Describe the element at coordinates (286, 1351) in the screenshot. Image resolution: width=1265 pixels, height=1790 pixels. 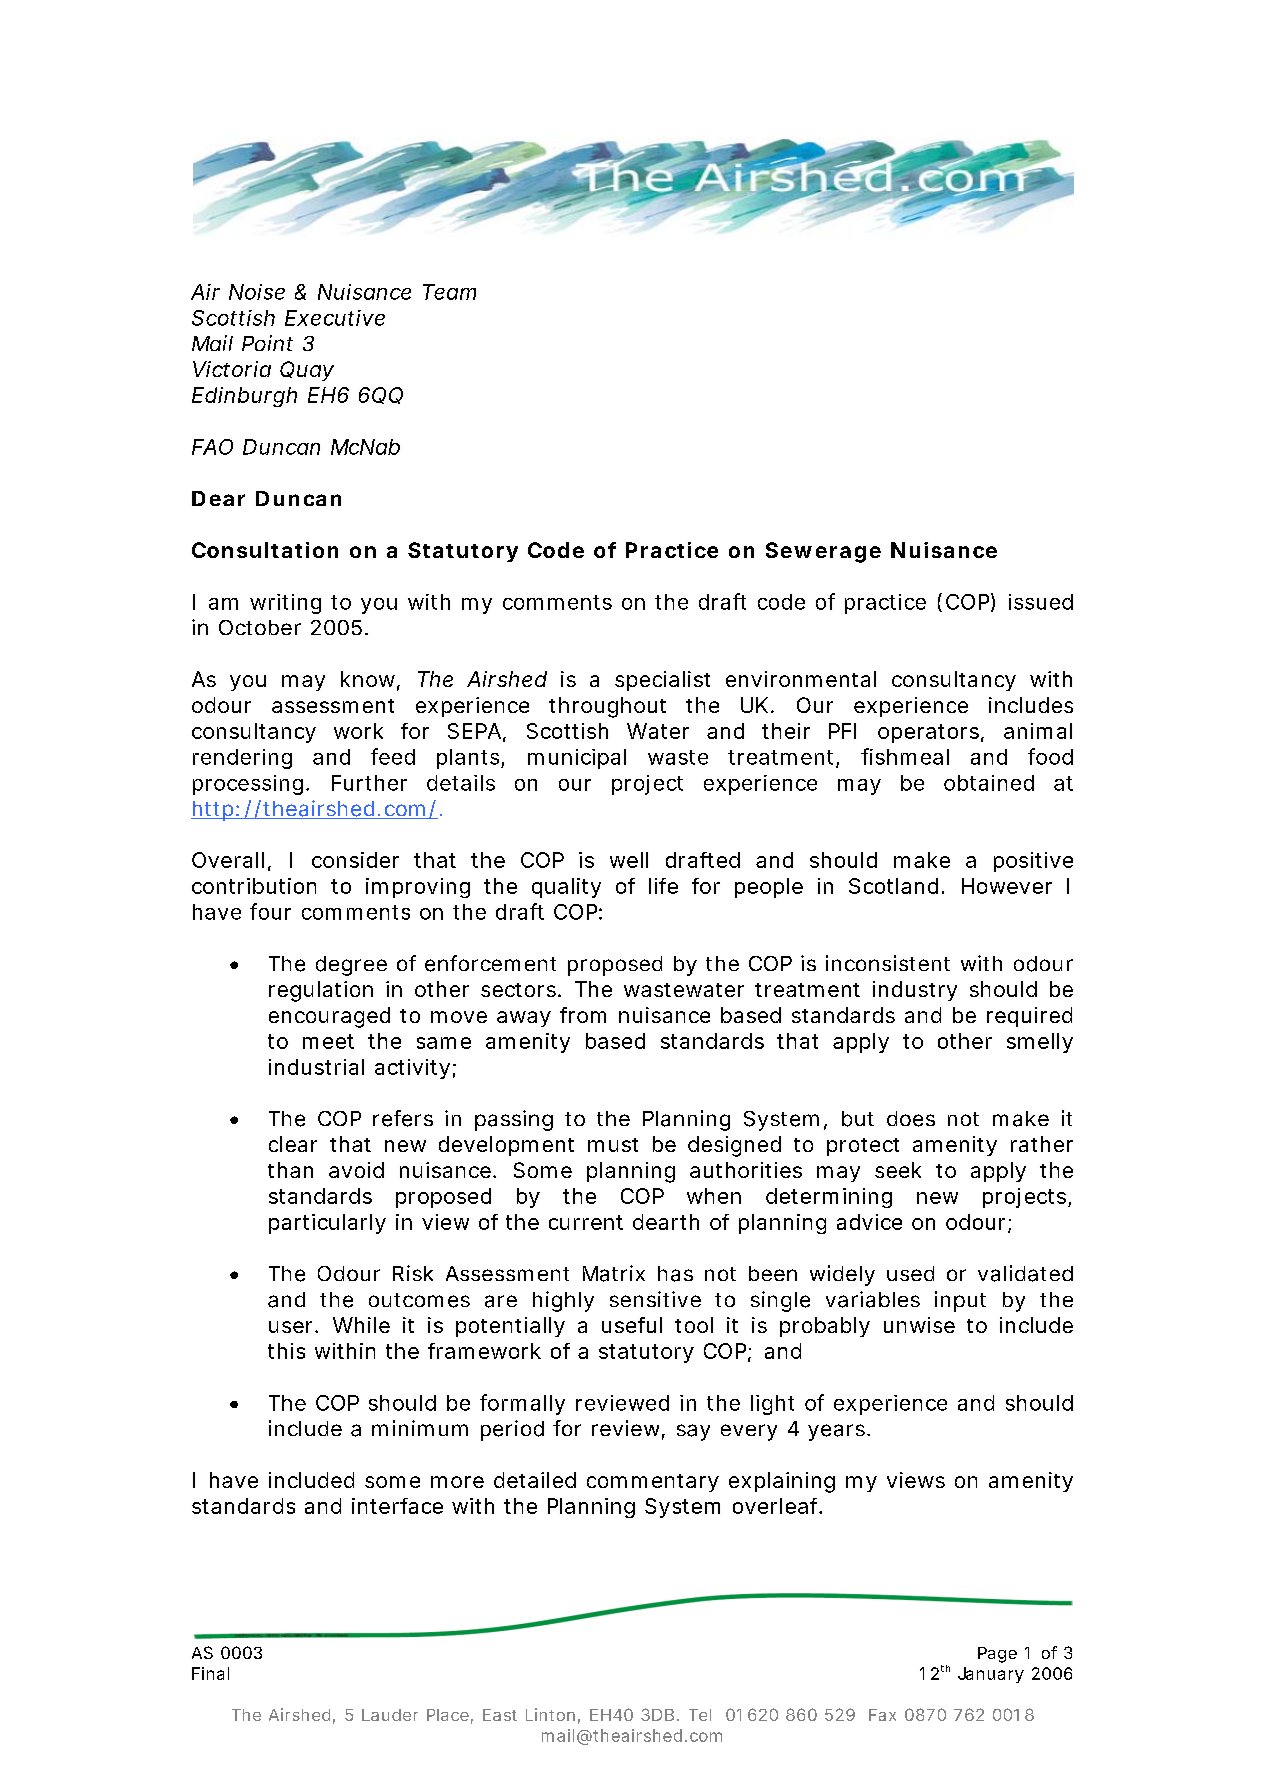
I see `this` at that location.
